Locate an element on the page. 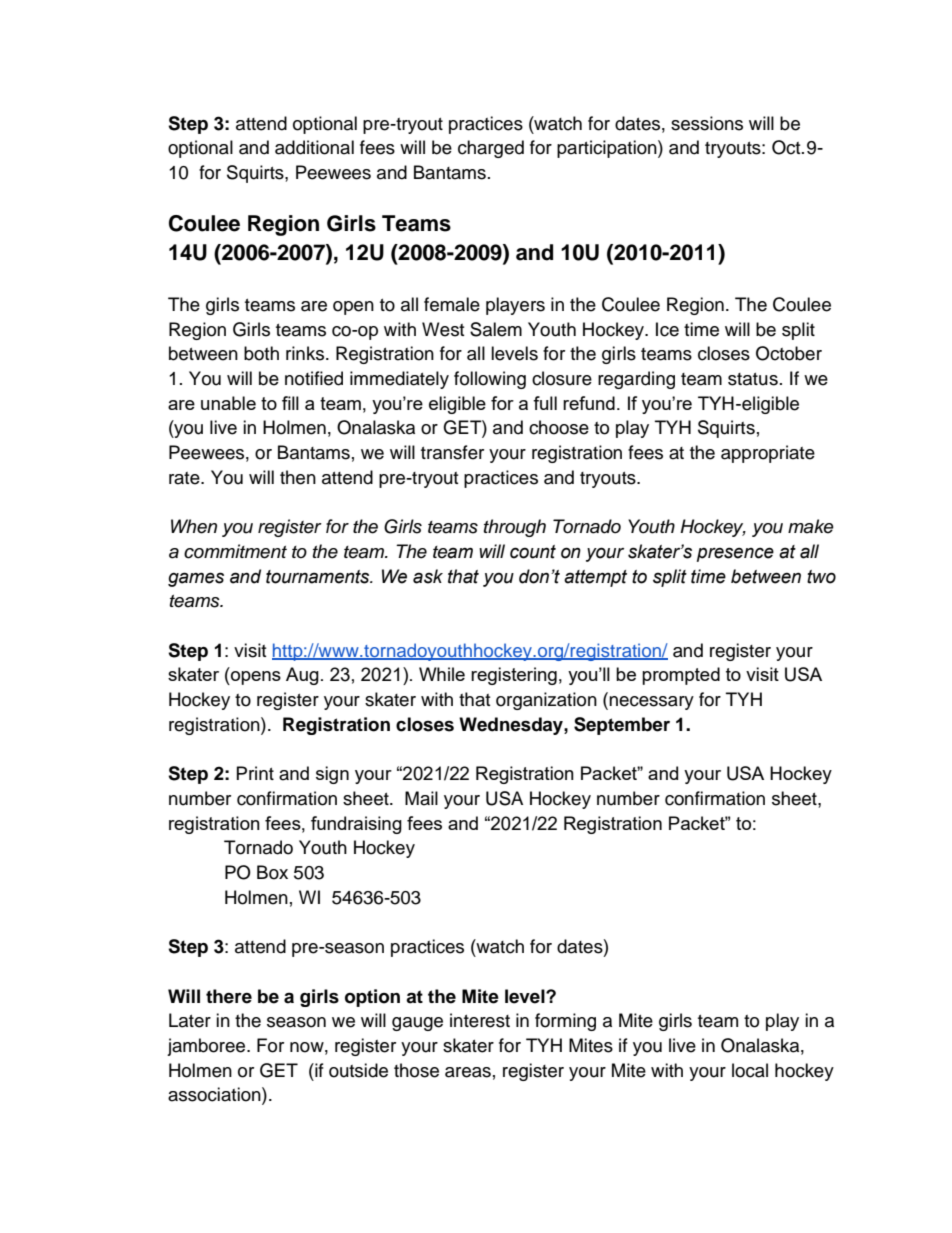 This page has height=1233, width=952. jamboree is located at coordinates (207, 1047).
